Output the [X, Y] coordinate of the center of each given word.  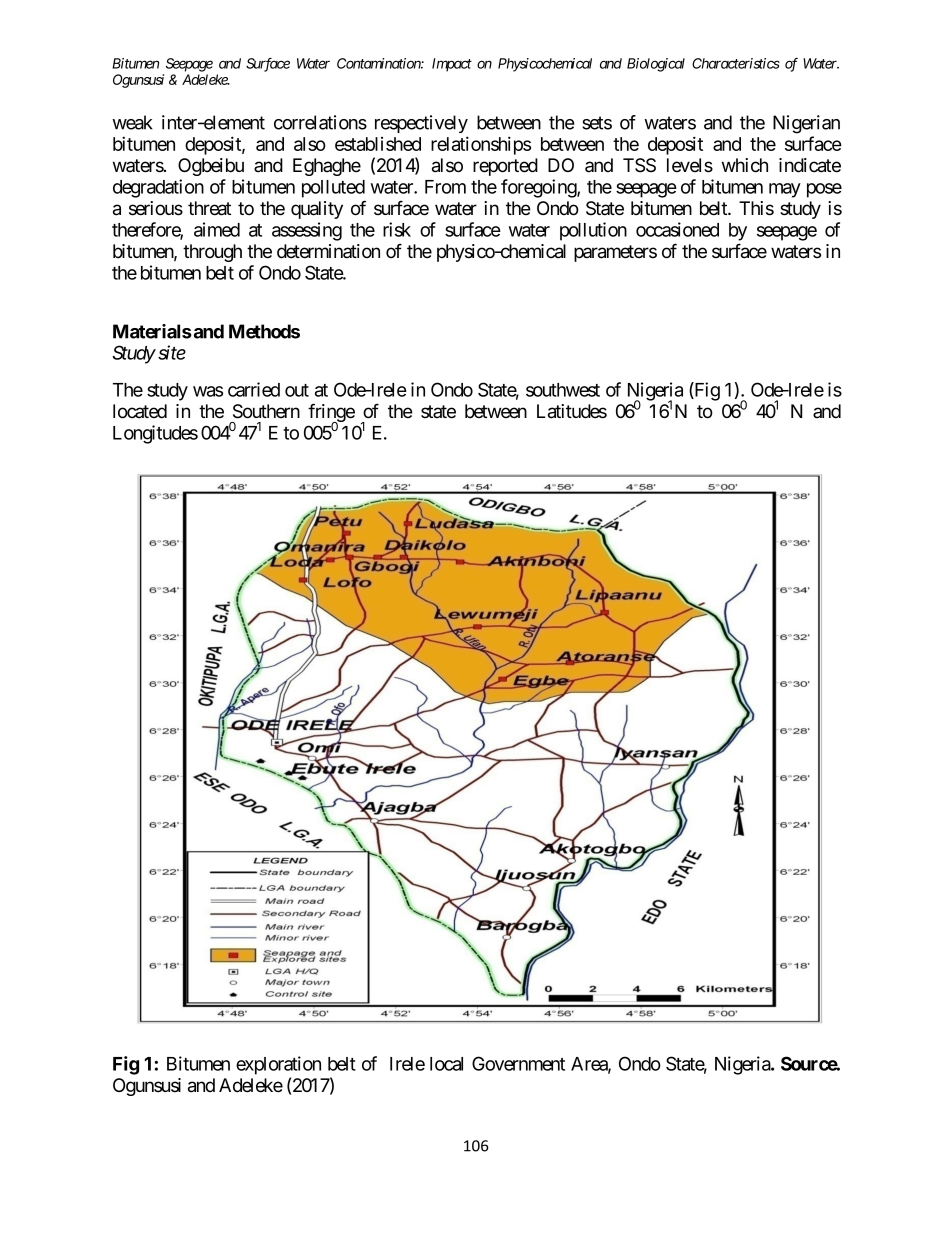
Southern [266, 411]
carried [254, 389]
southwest [563, 390]
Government [518, 1063]
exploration [278, 1065]
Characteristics [736, 63]
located [140, 411]
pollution [593, 231]
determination [328, 251]
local [446, 1064]
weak [132, 122]
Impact [452, 65]
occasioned [677, 229]
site [172, 352]
